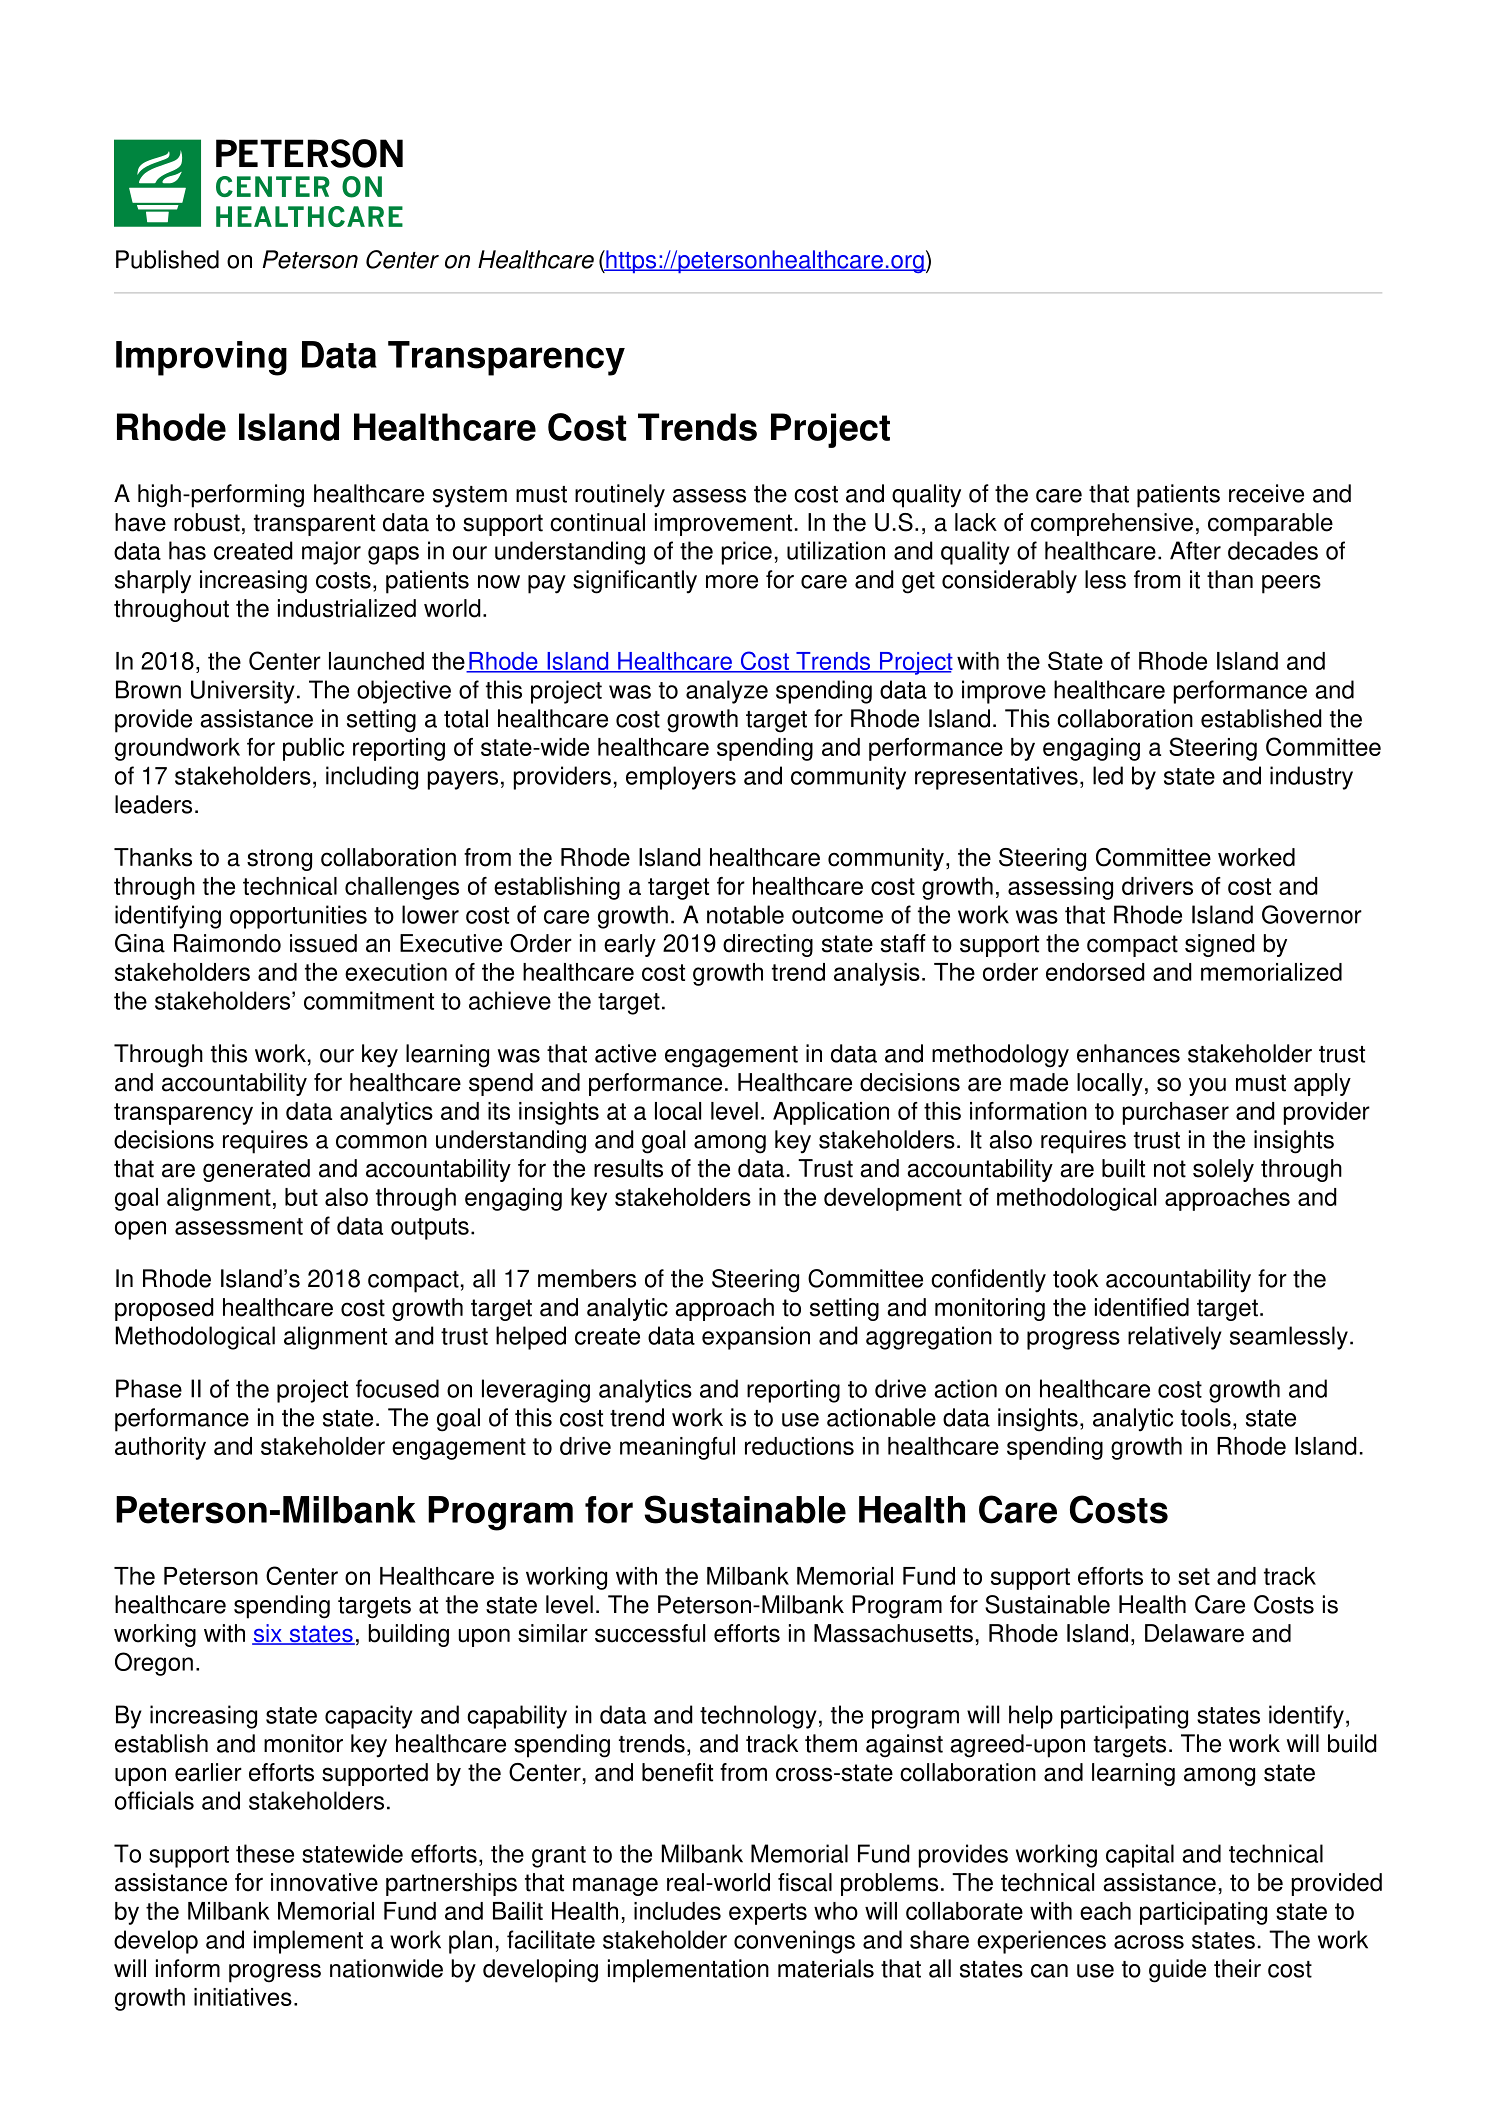 The height and width of the image is (2118, 1497). Describe the element at coordinates (620, 496) in the image. I see `routinely` at that location.
